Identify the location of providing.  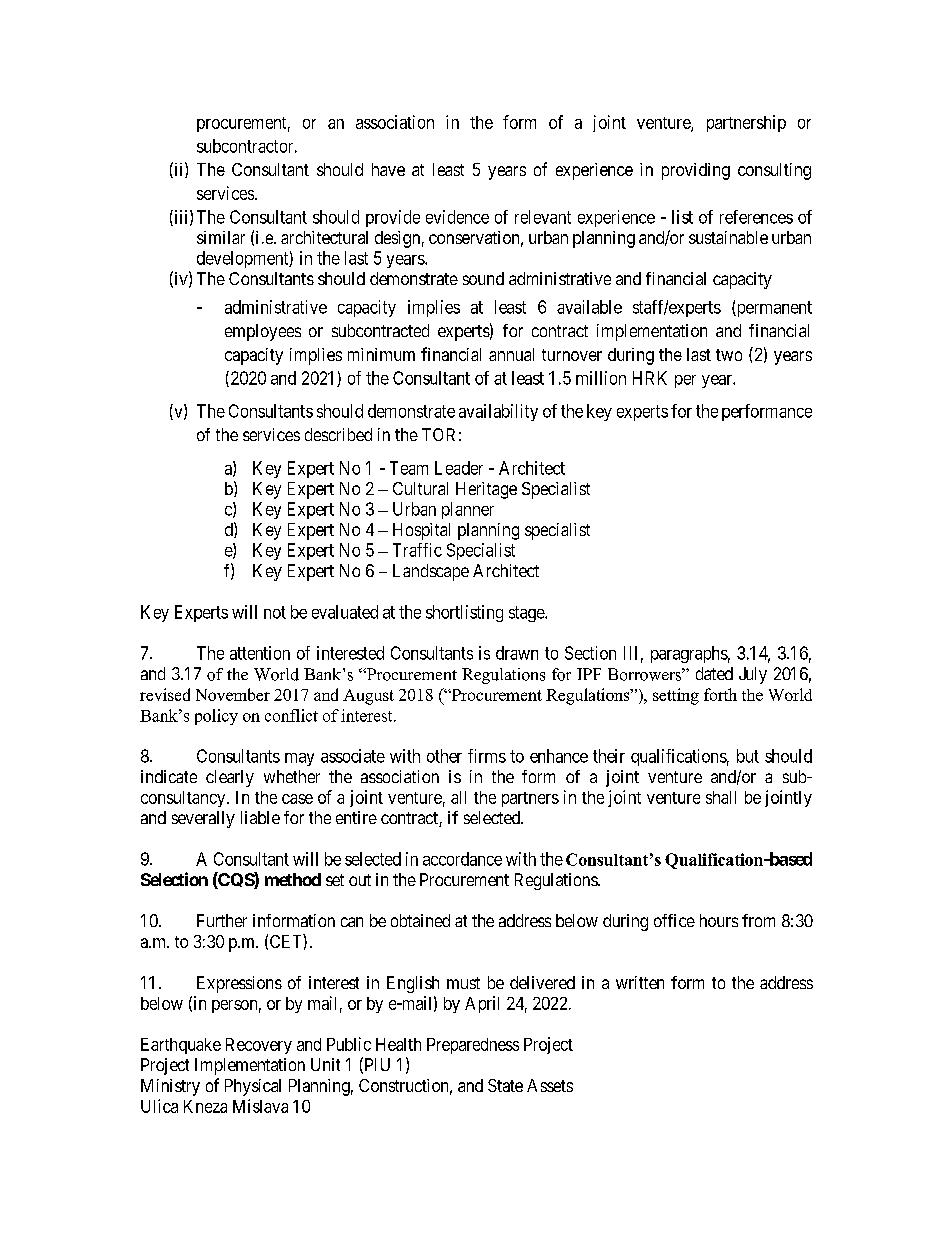
(696, 171).
